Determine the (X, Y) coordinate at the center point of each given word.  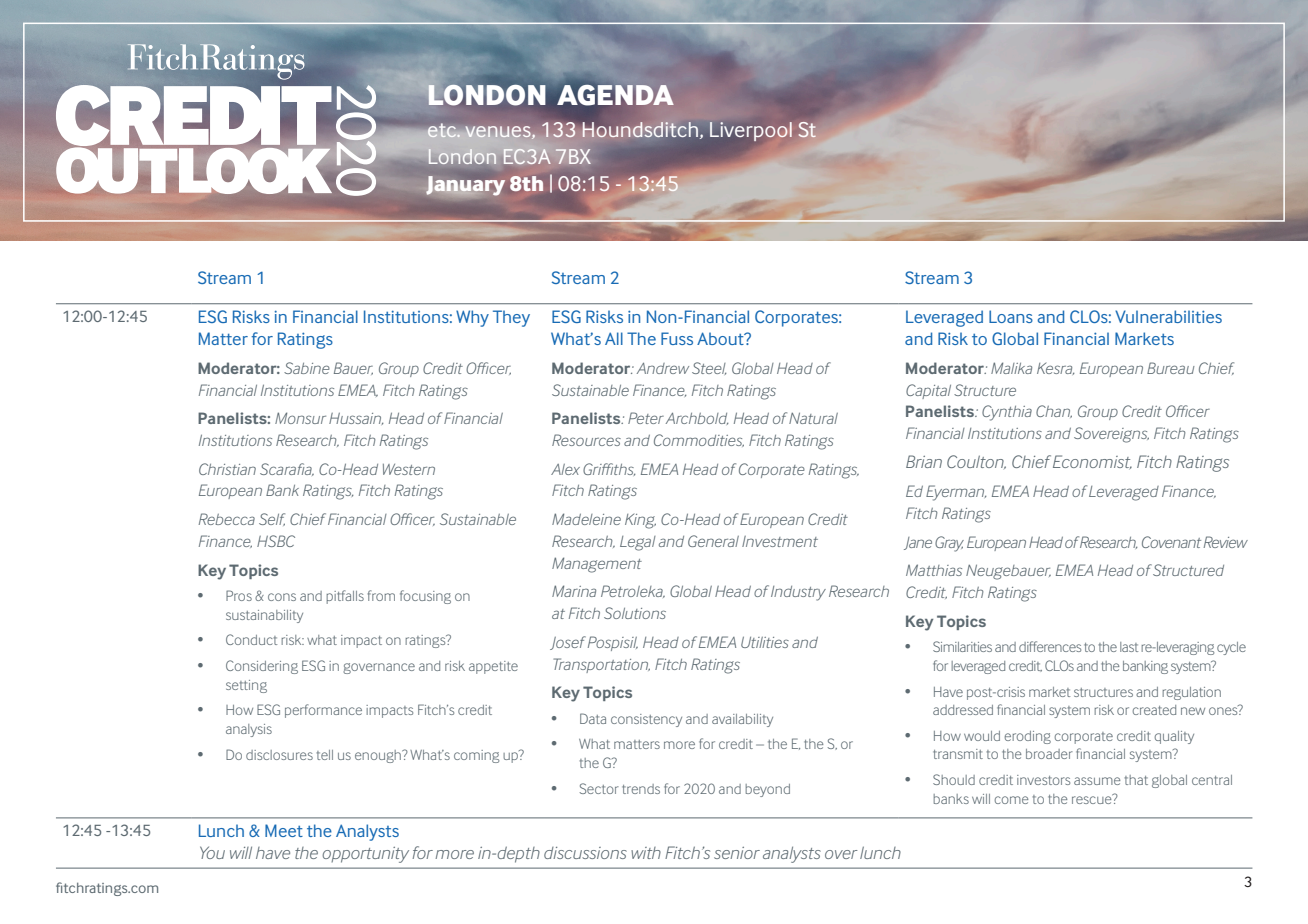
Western (409, 469)
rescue (1093, 799)
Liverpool (751, 131)
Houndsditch (640, 129)
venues (499, 132)
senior (737, 853)
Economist (1092, 462)
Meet (284, 830)
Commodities (699, 440)
